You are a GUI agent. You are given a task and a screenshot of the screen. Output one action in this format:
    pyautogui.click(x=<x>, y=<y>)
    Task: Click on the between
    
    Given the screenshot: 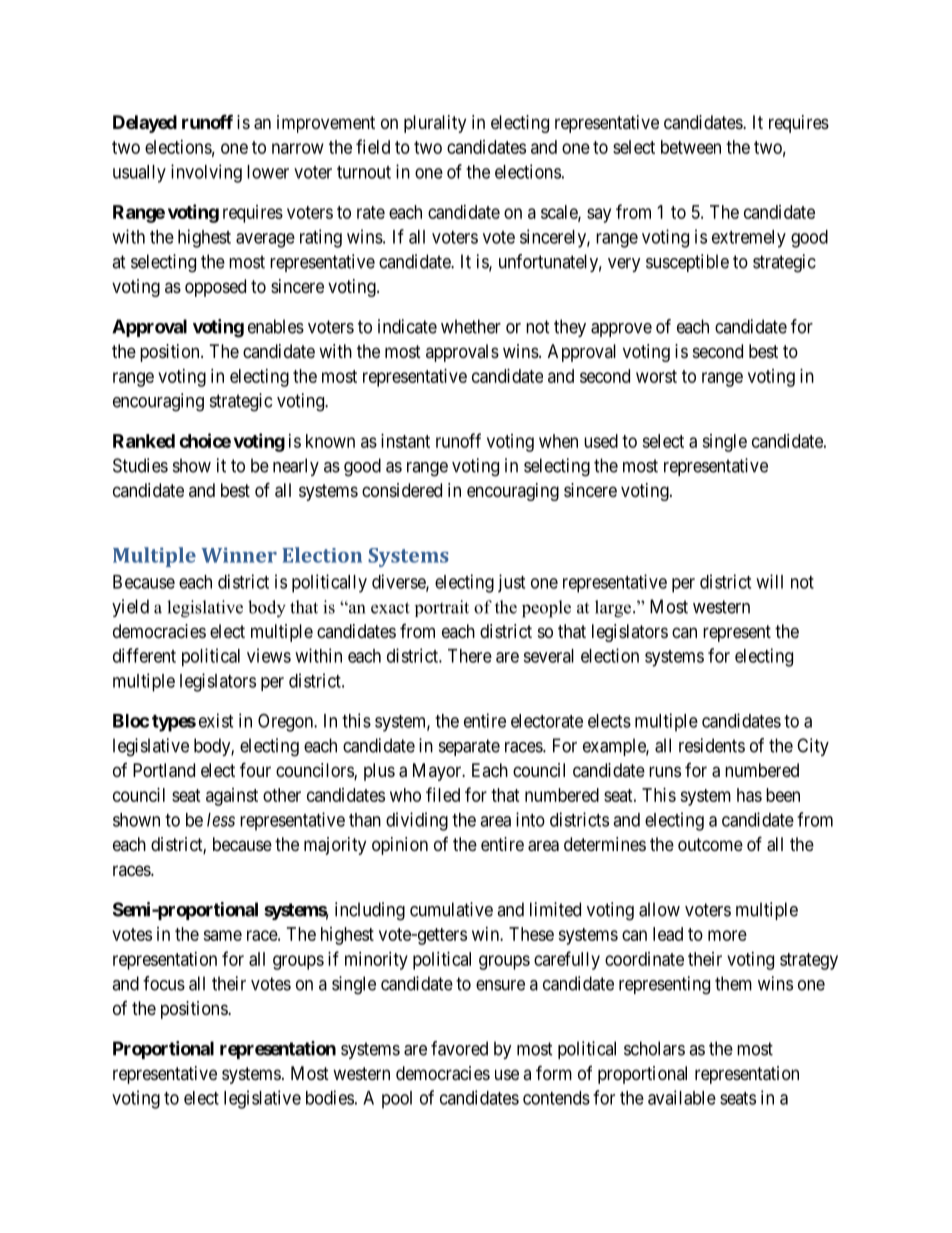 What is the action you would take?
    pyautogui.click(x=691, y=147)
